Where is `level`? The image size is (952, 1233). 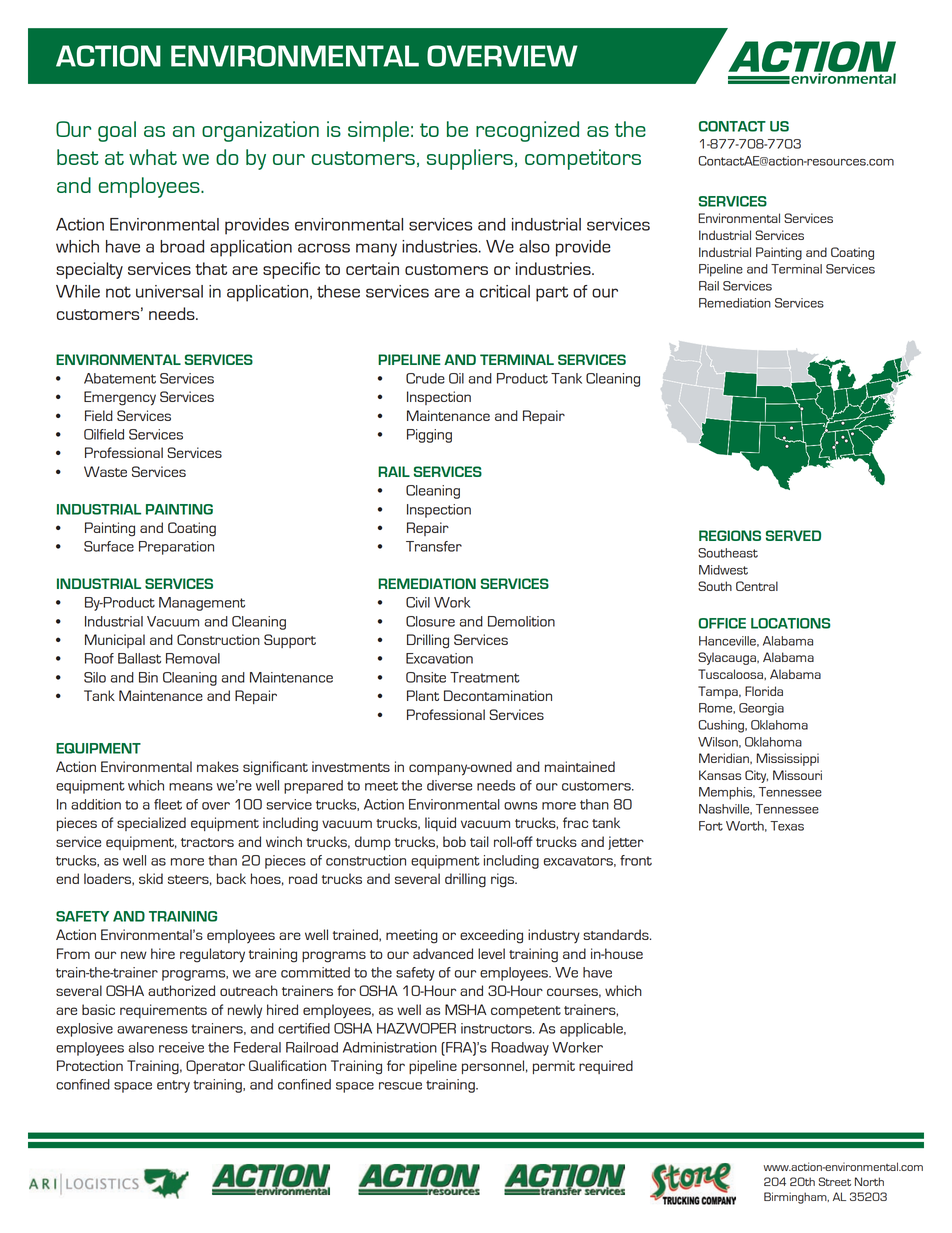 level is located at coordinates (491, 953).
